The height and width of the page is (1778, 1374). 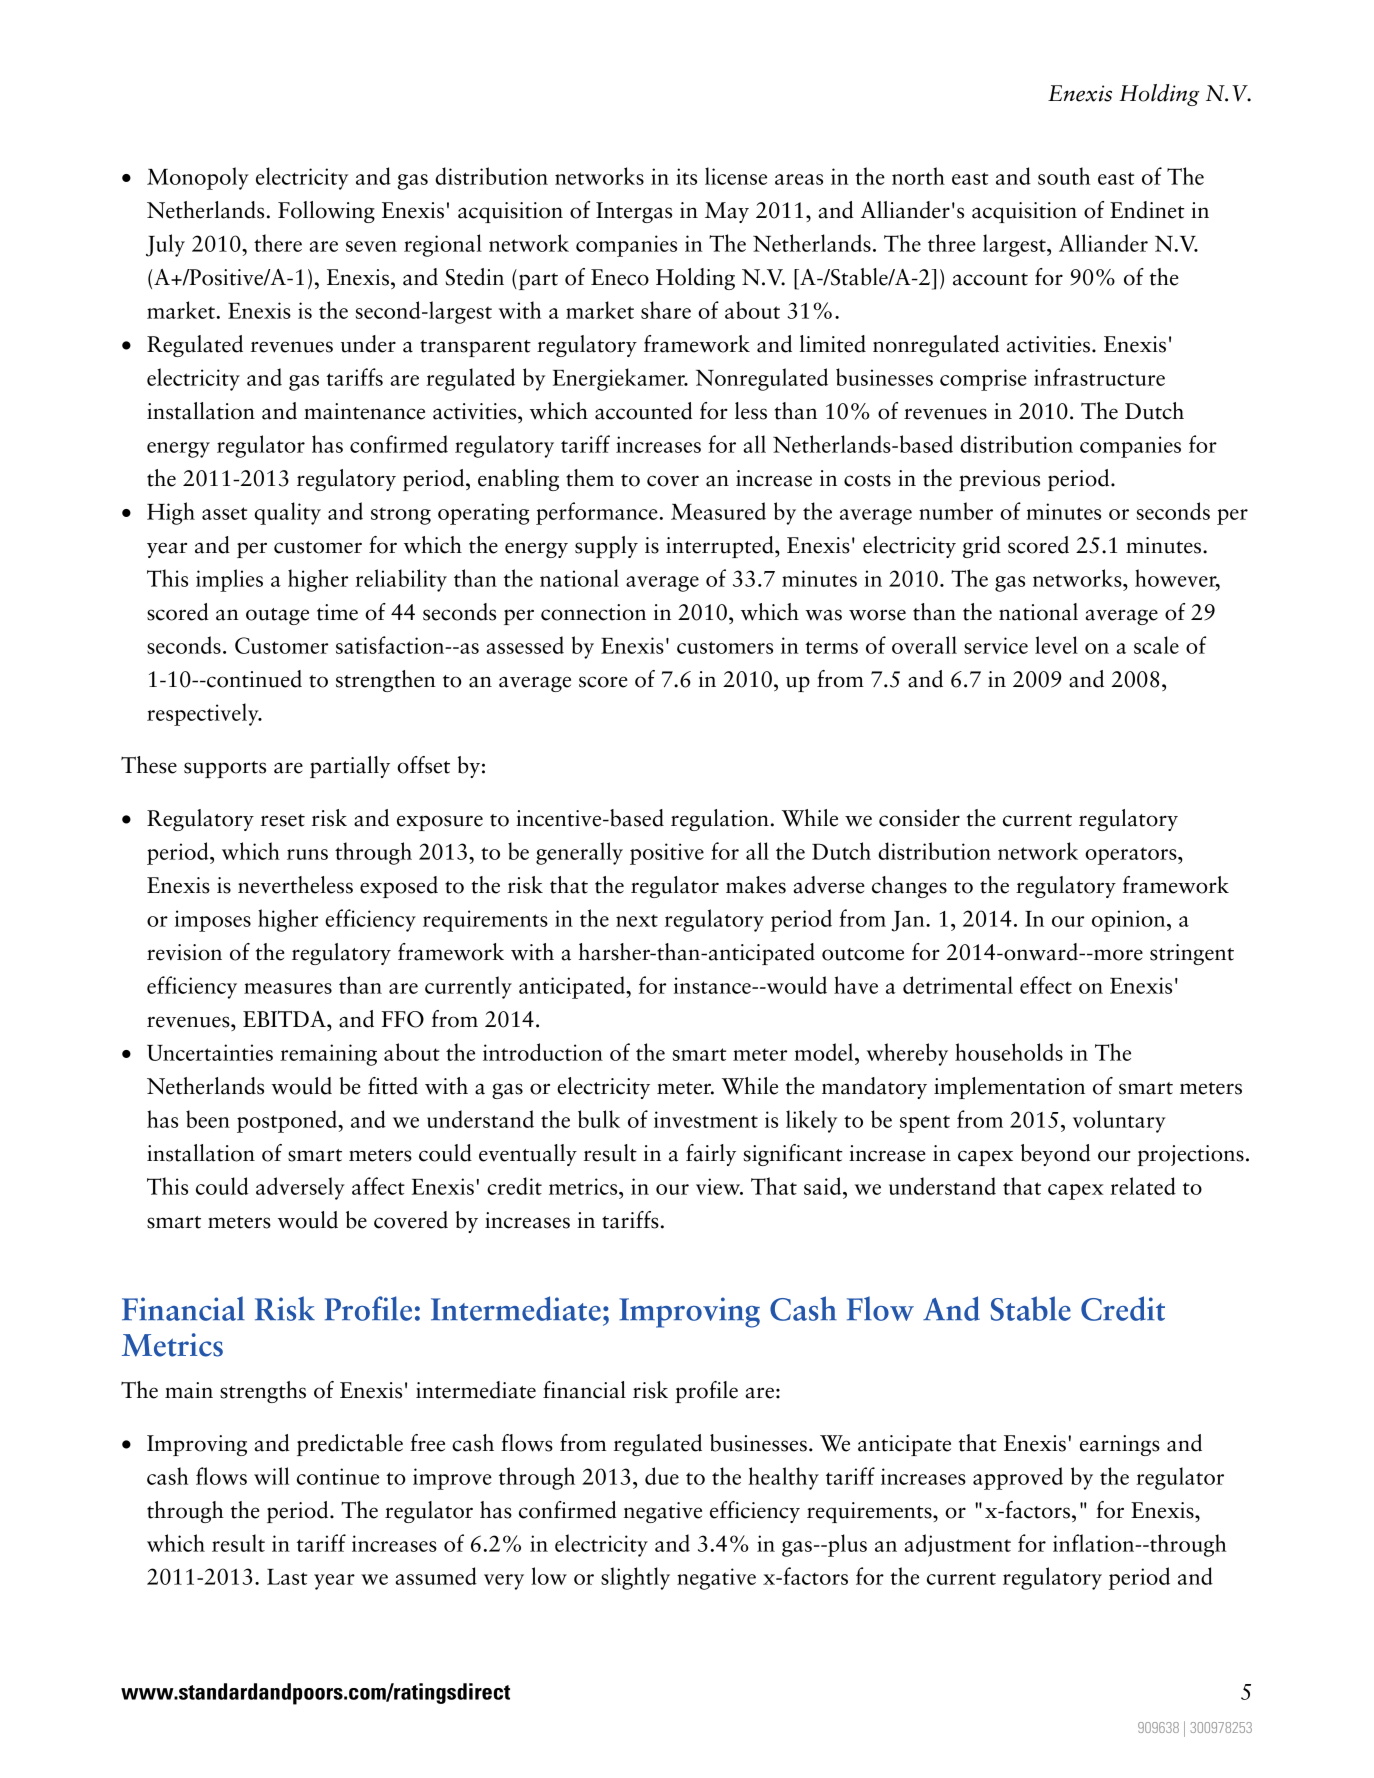 What do you see at coordinates (637, 920) in the page?
I see `next` at bounding box center [637, 920].
